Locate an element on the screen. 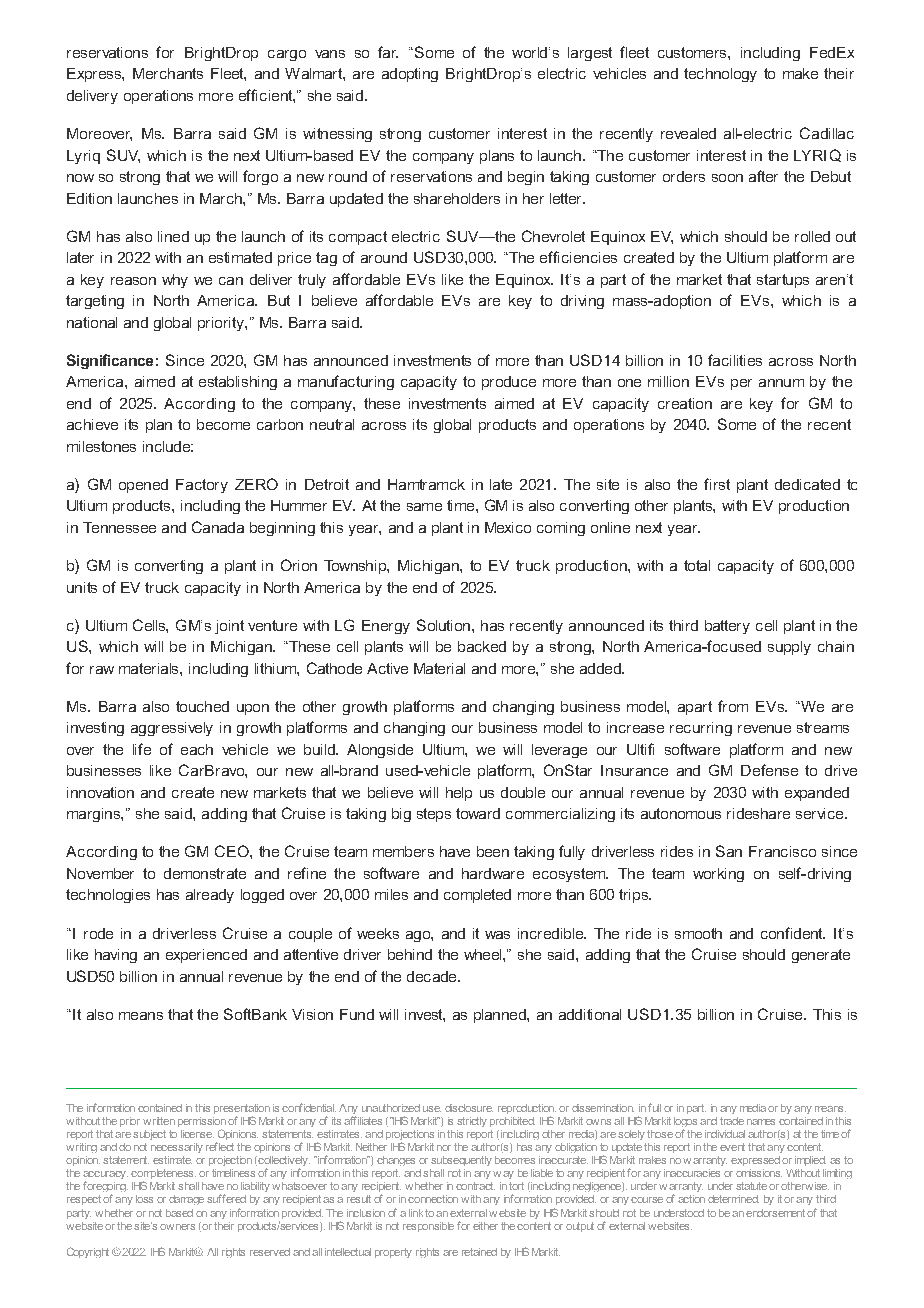 This screenshot has height=1308, width=924. Merchants is located at coordinates (168, 73).
